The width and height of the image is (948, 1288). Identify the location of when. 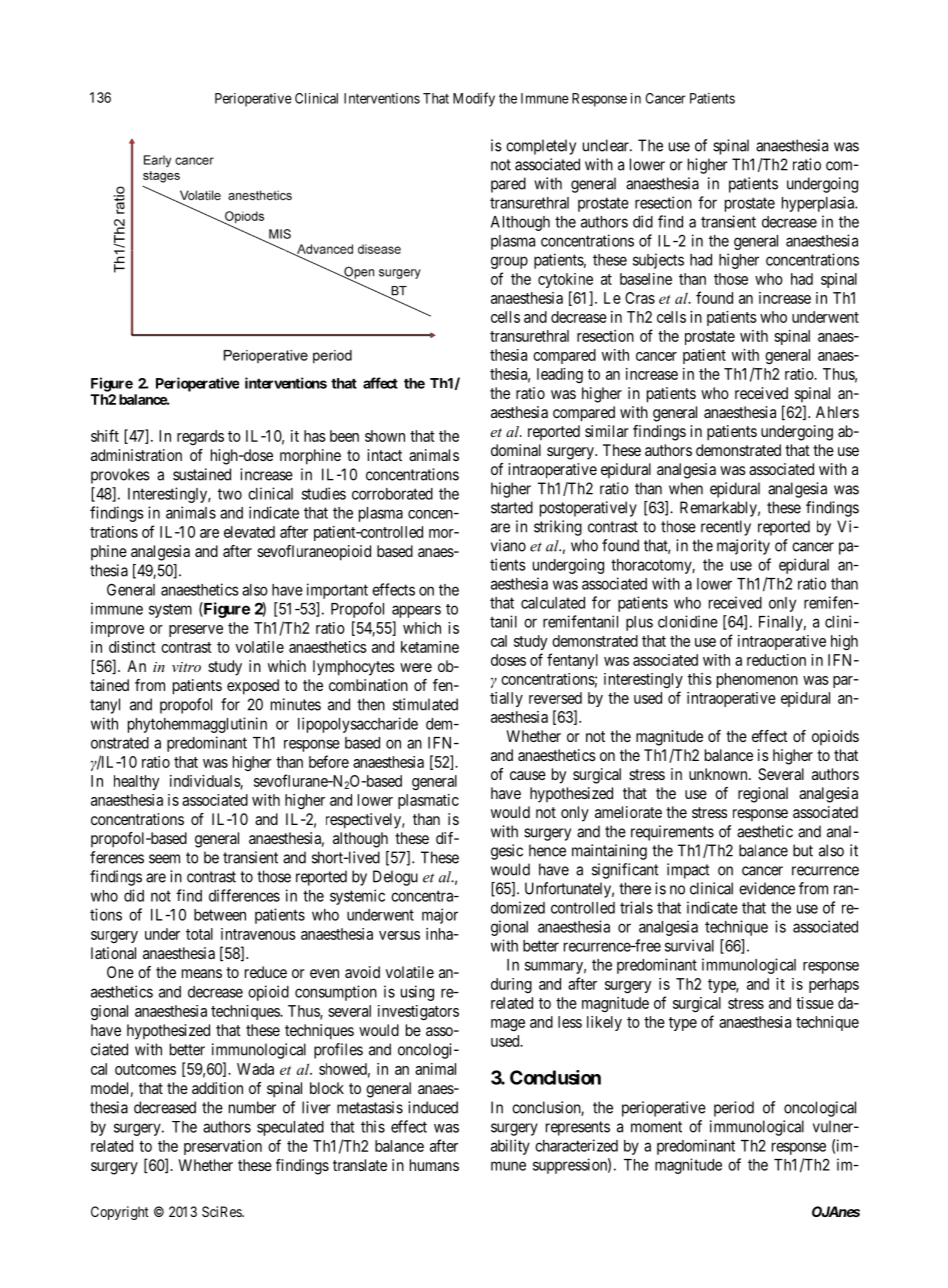
(686, 488).
